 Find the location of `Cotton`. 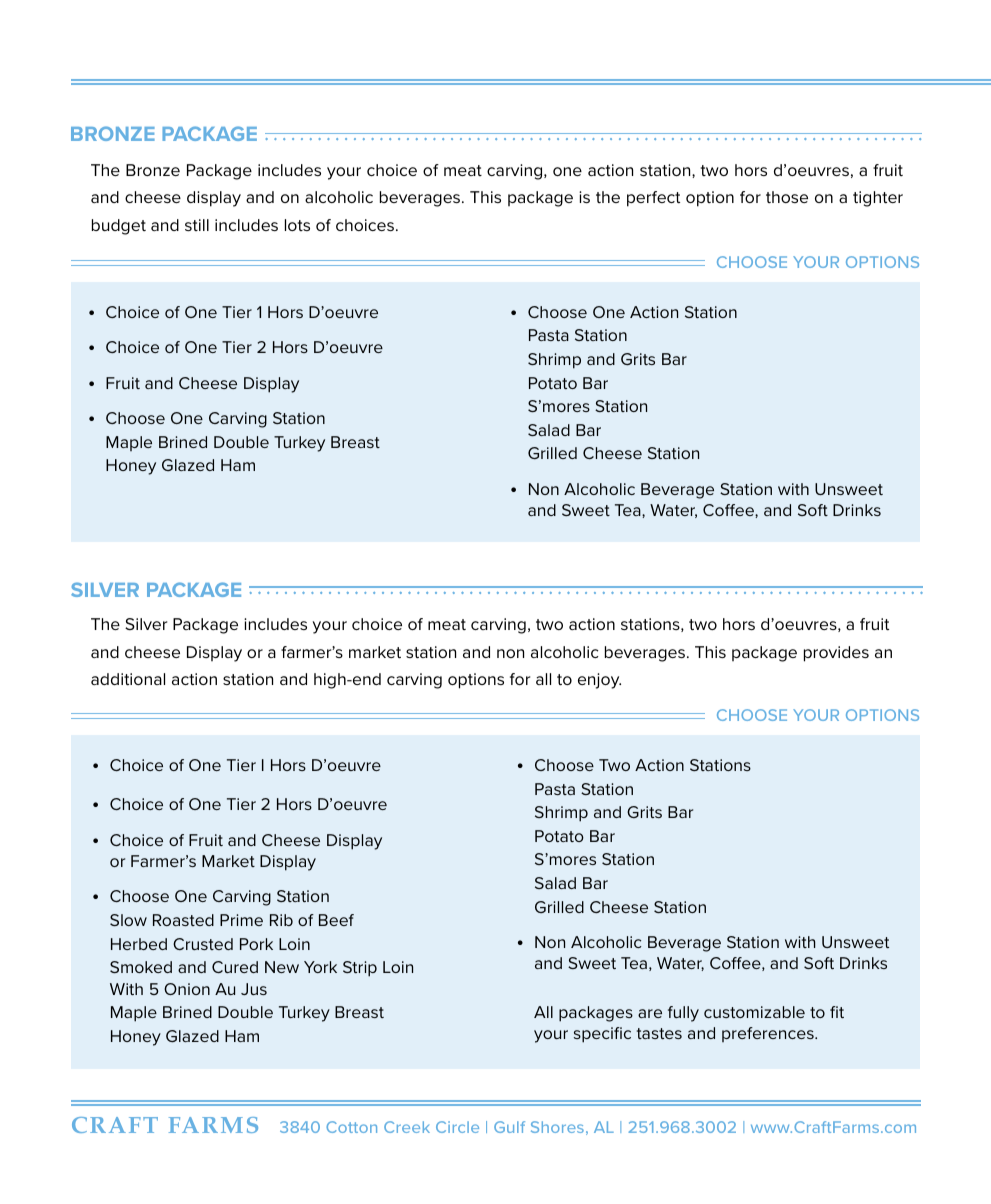

Cotton is located at coordinates (351, 1127).
